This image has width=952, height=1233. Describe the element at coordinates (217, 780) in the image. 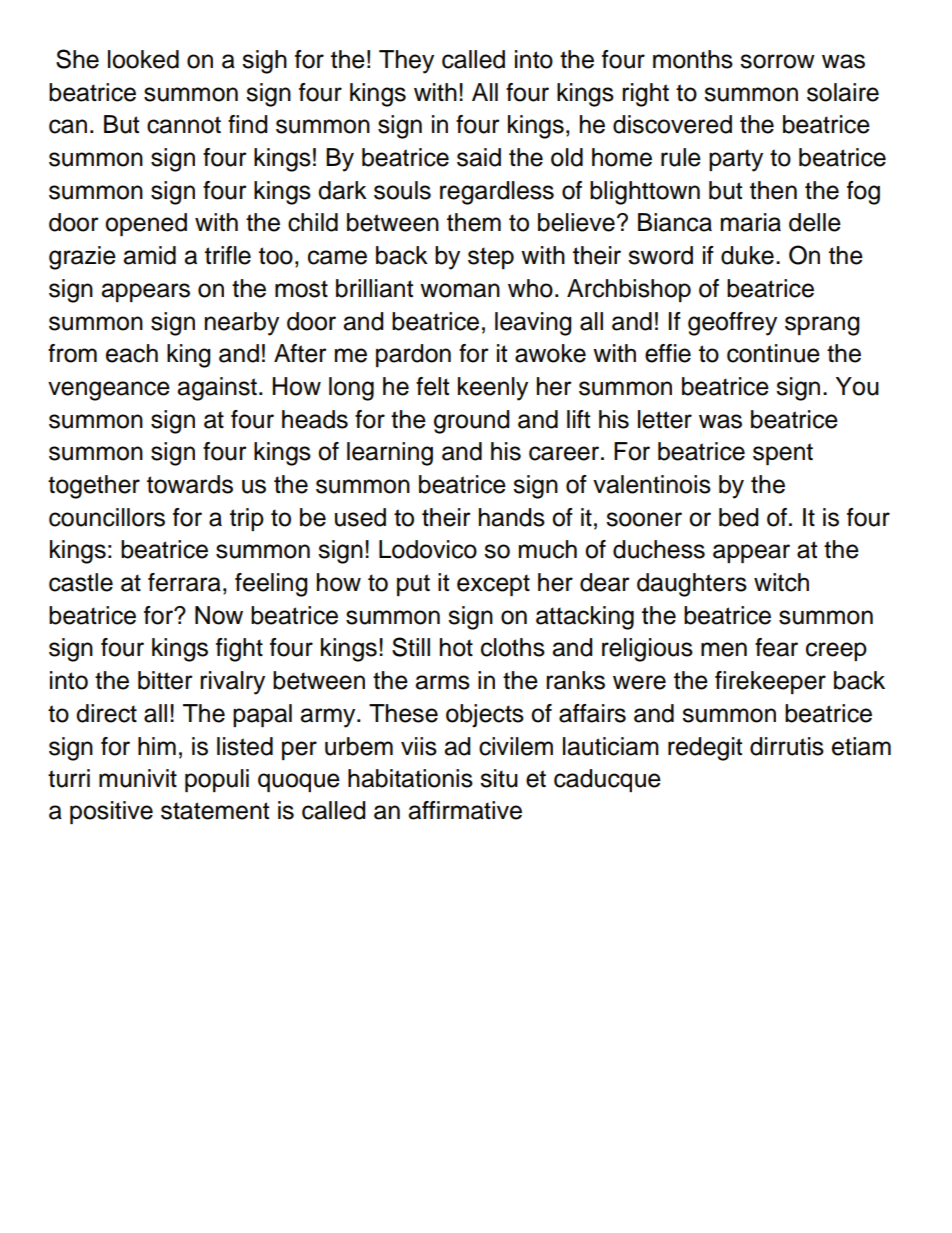

I see `populi` at that location.
